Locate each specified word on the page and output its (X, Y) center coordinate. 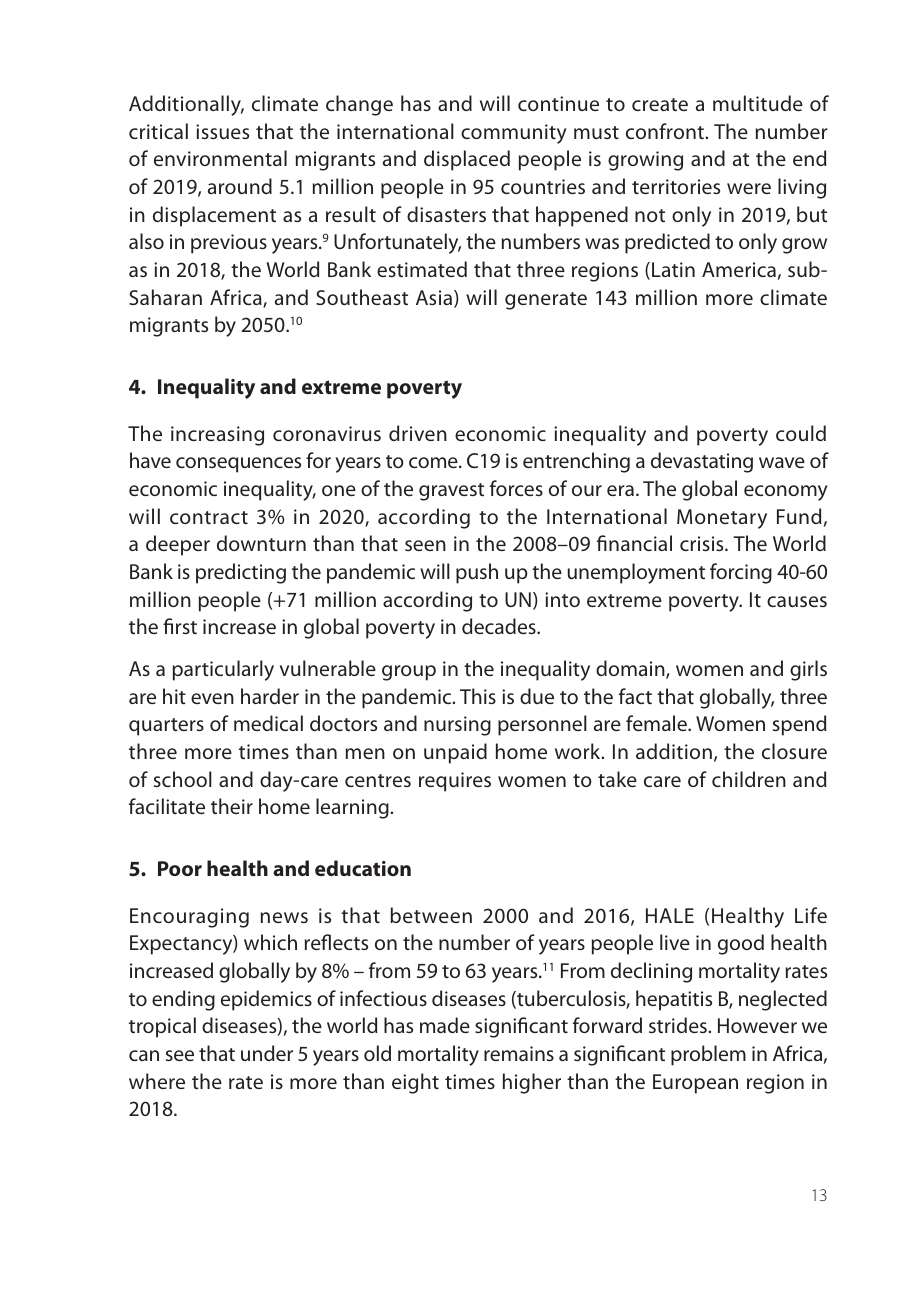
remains (519, 1053)
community (514, 134)
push (477, 573)
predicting (241, 573)
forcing (741, 573)
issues (222, 131)
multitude (758, 103)
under (267, 1053)
